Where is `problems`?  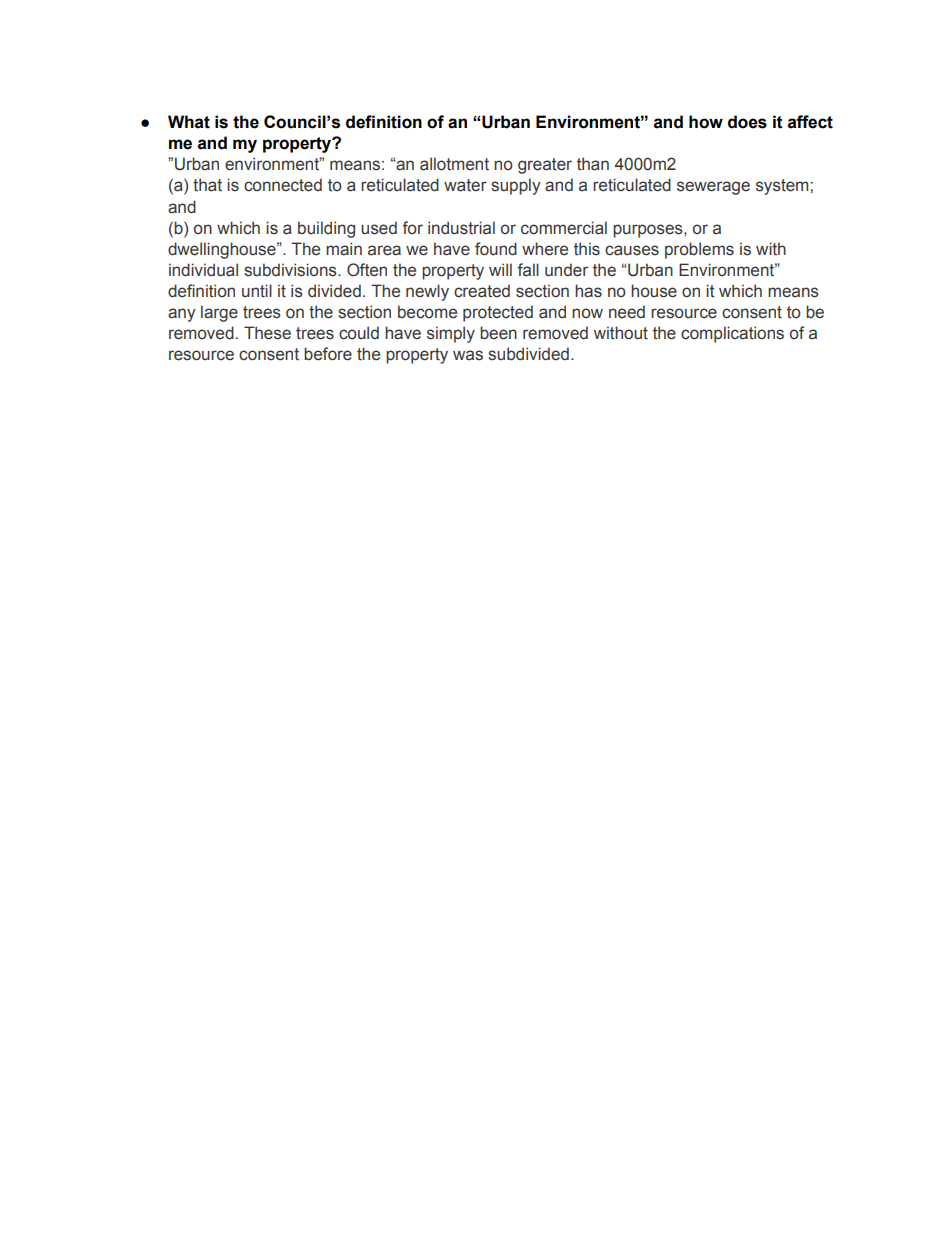 problems is located at coordinates (699, 250).
